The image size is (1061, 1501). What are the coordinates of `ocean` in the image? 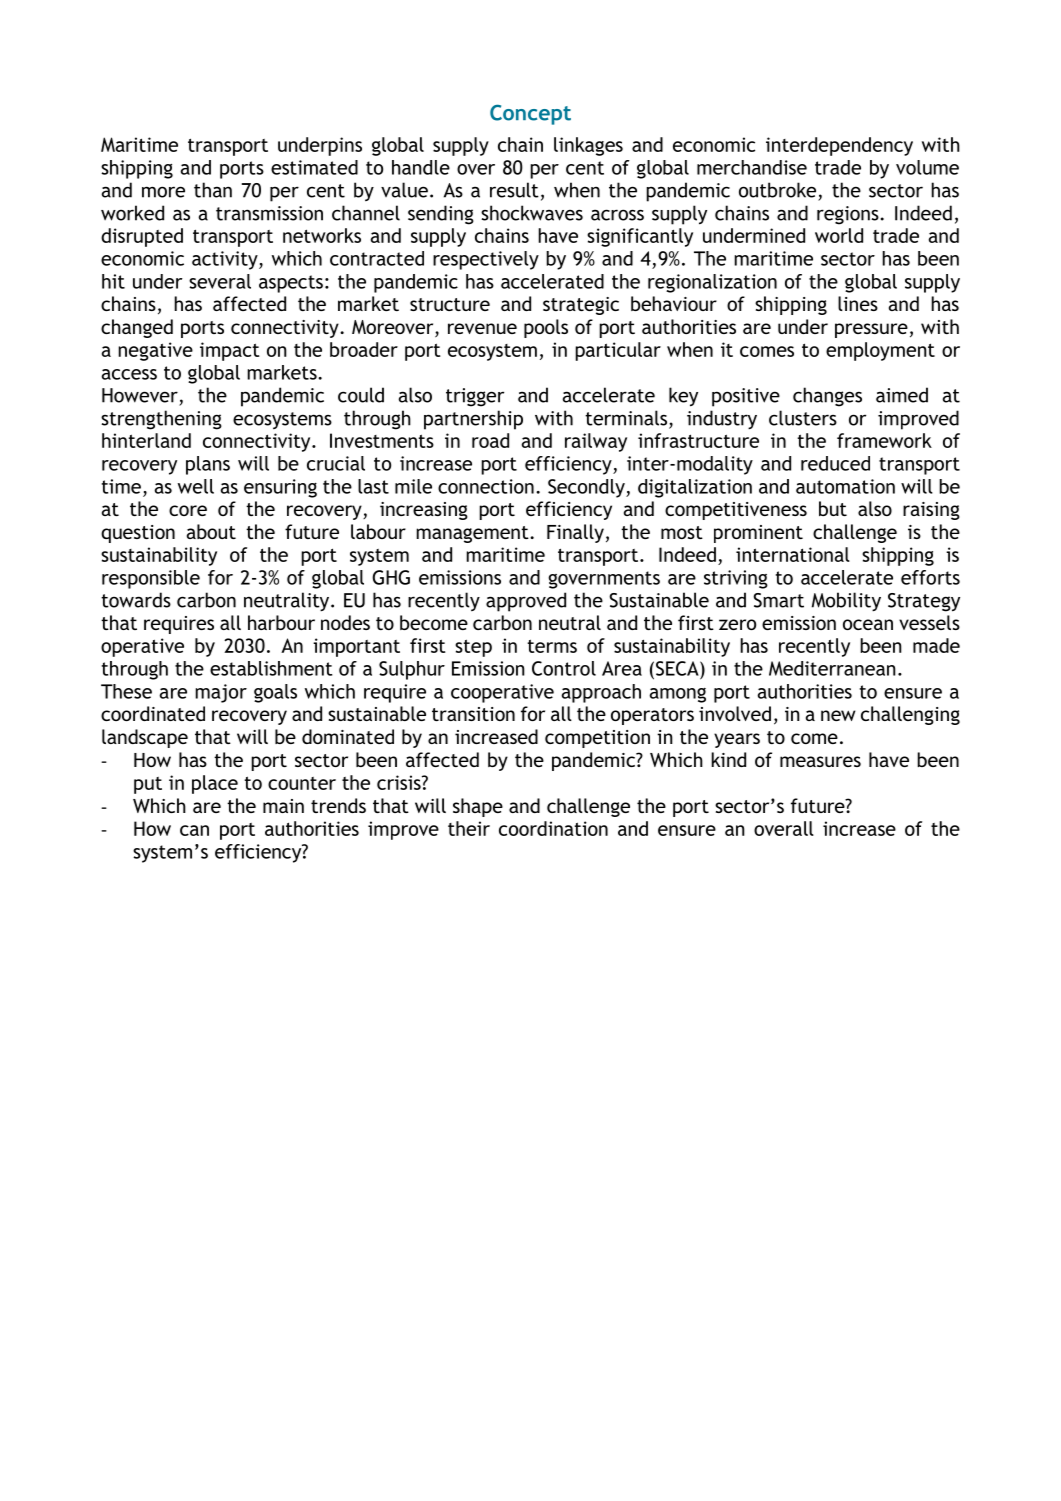 It's located at (868, 624).
